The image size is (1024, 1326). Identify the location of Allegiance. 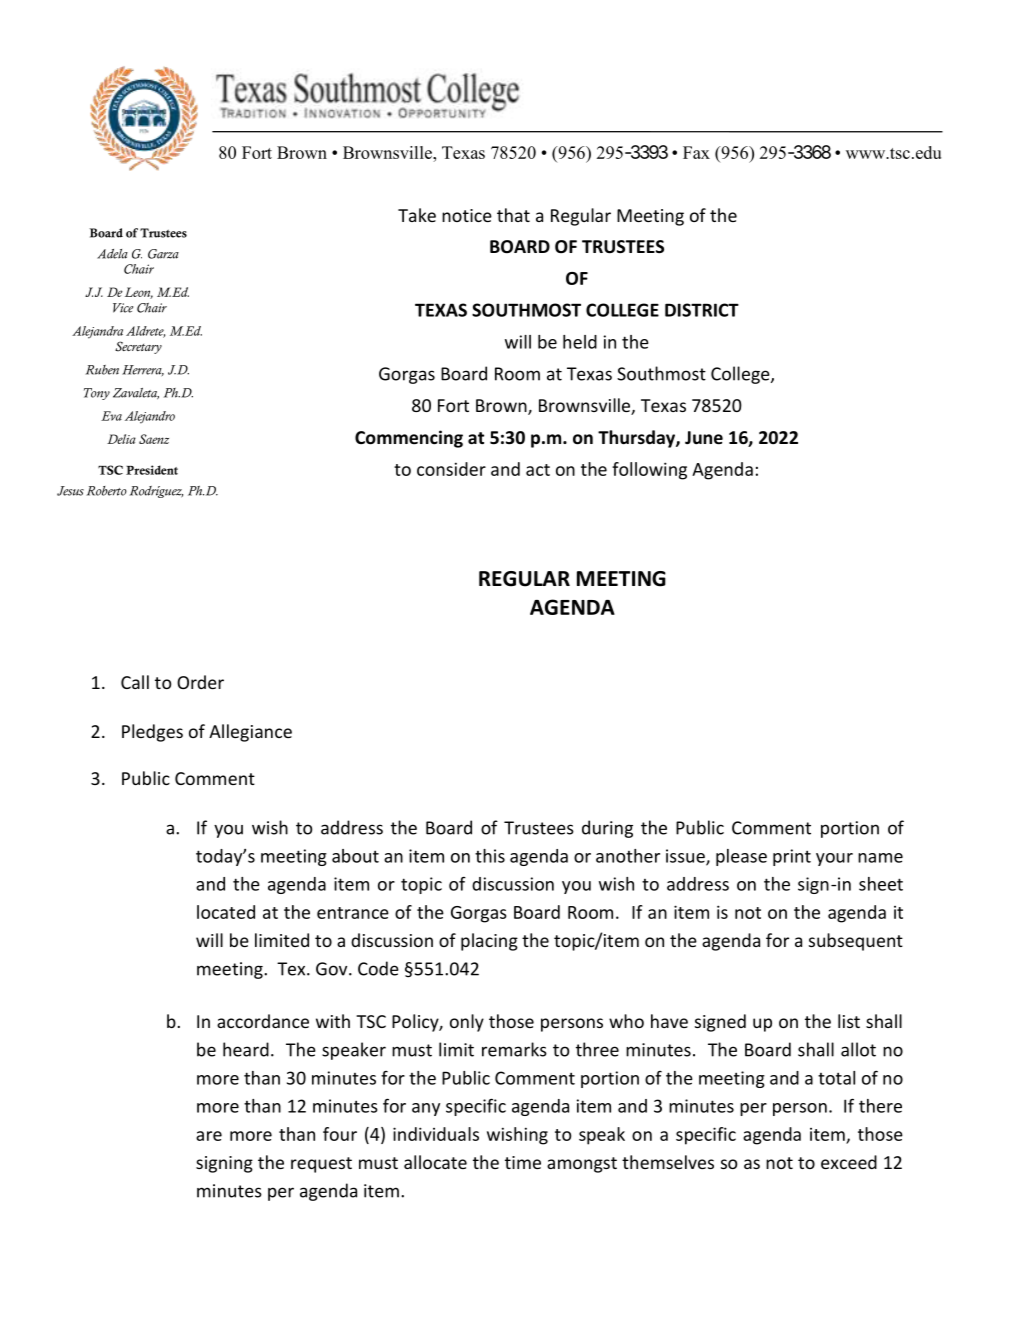
(250, 733).
